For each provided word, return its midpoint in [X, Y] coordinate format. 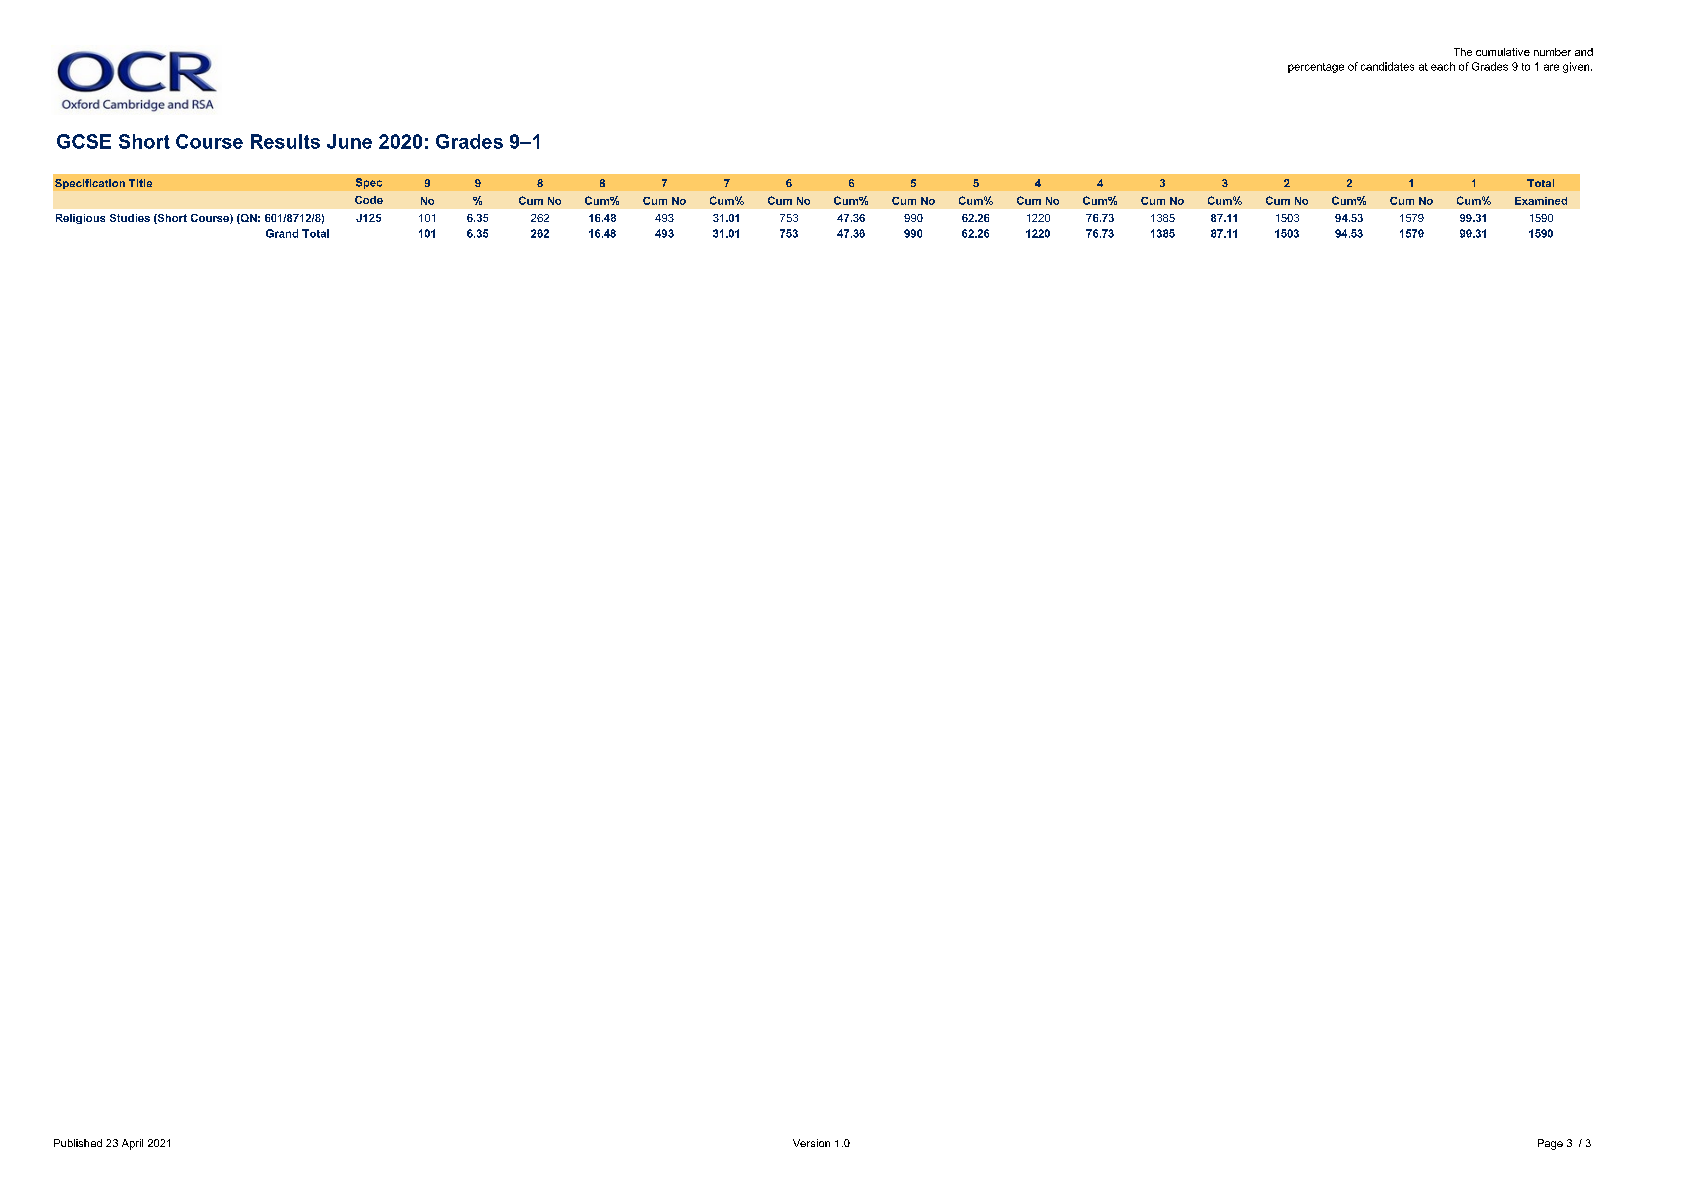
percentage [1316, 68]
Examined [1541, 201]
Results [285, 141]
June [349, 141]
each [1443, 66]
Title [140, 183]
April [132, 1144]
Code [369, 200]
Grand [282, 233]
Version [811, 1143]
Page [1550, 1144]
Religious [80, 219]
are [1551, 67]
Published [78, 1143]
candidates [1387, 66]
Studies [130, 218]
